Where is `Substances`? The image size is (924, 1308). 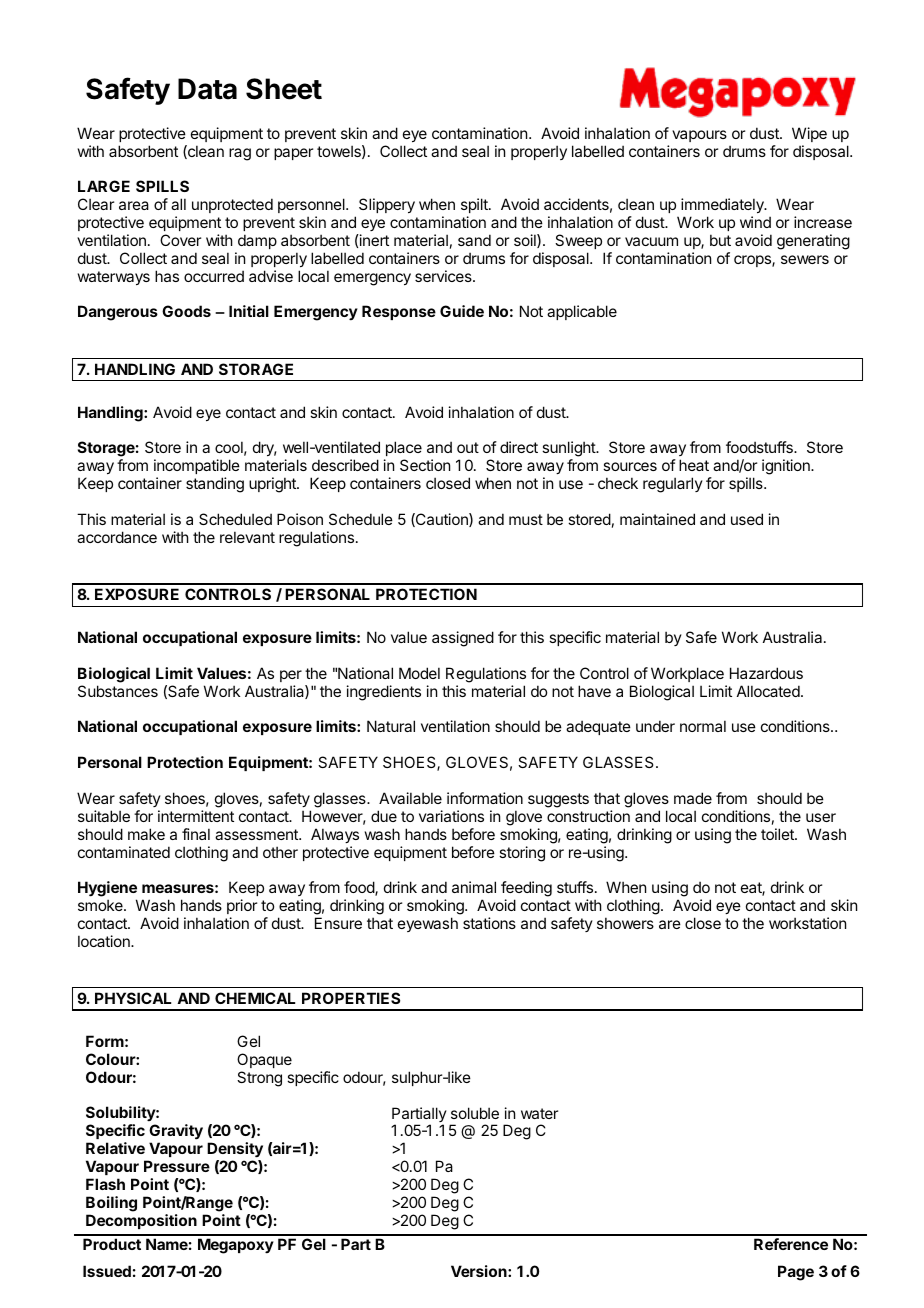 Substances is located at coordinates (118, 691).
